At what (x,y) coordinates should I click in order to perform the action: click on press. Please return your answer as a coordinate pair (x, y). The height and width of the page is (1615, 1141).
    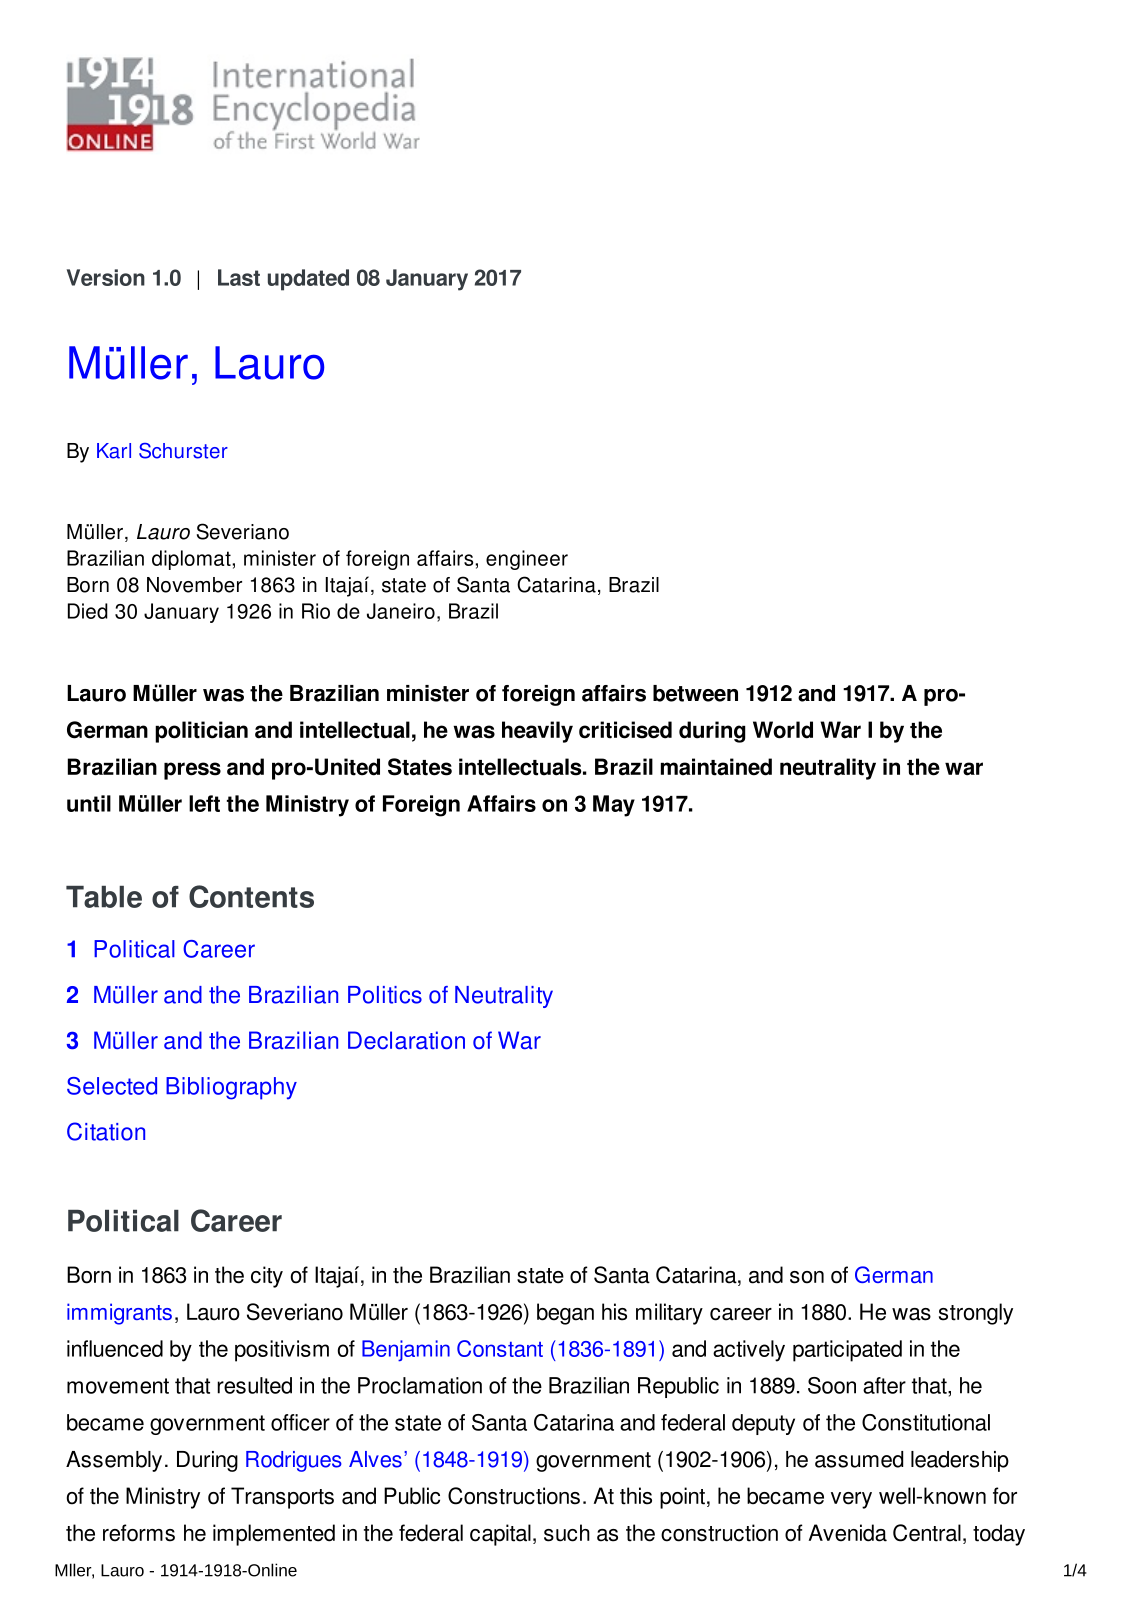
    Looking at the image, I should click on (192, 771).
